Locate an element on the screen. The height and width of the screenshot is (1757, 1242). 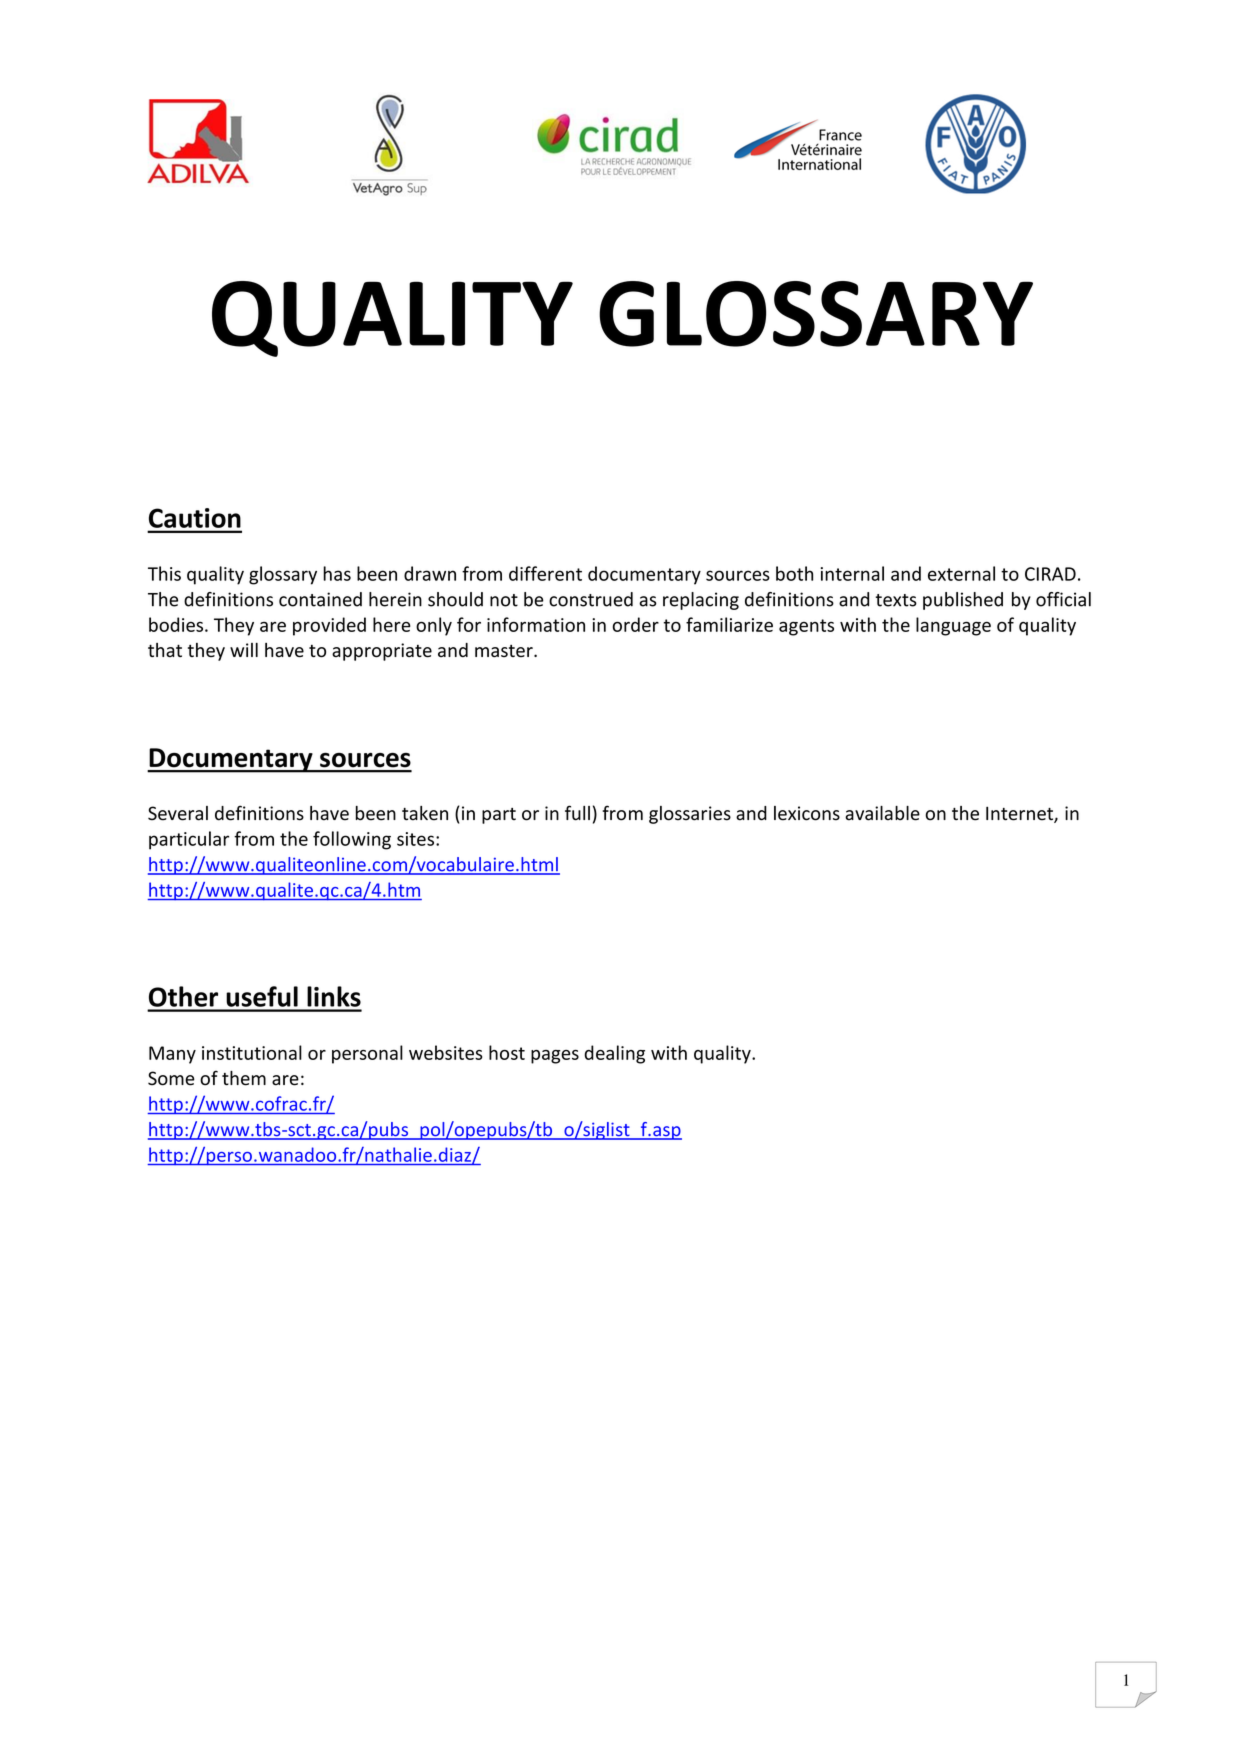
published is located at coordinates (963, 601).
